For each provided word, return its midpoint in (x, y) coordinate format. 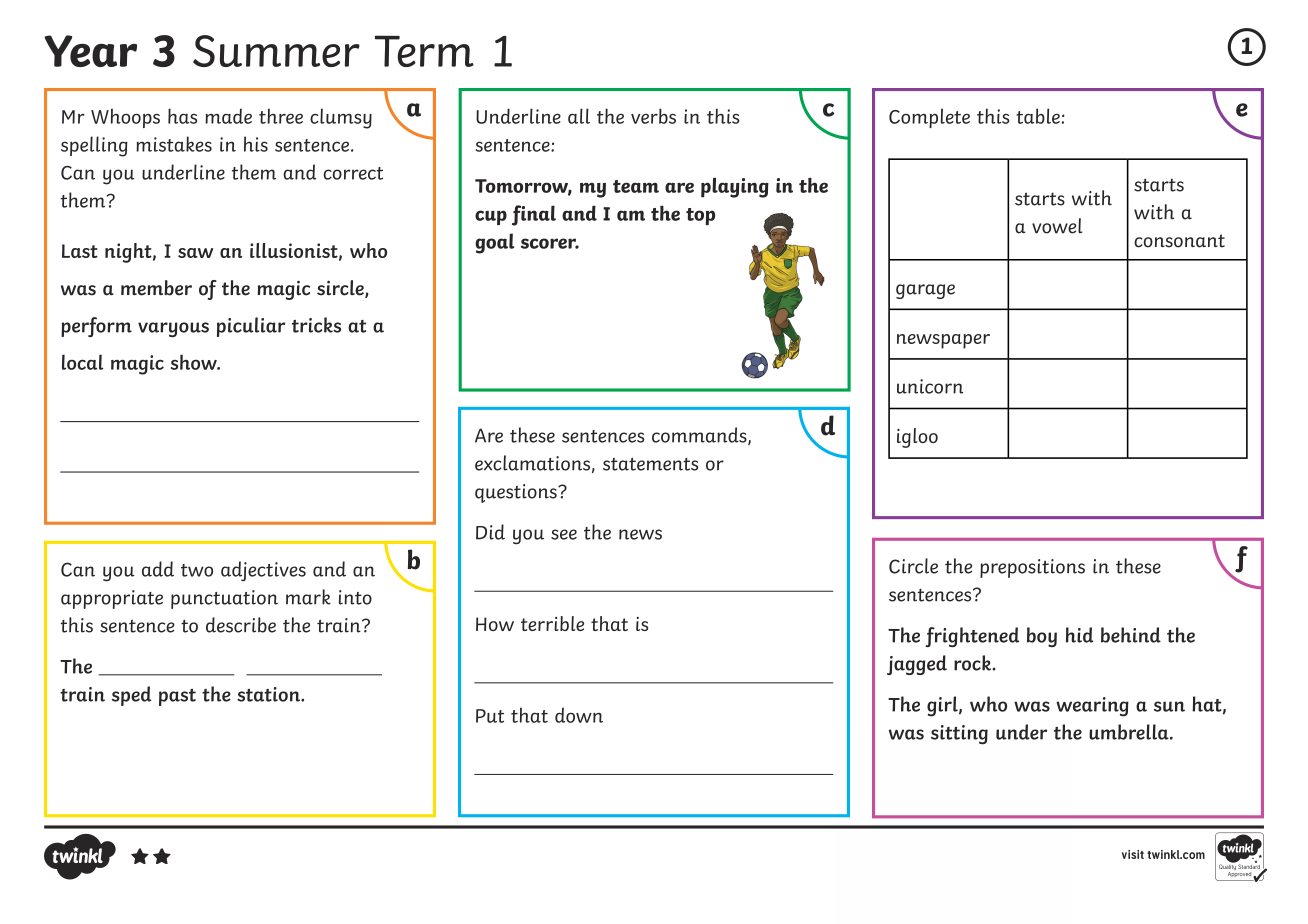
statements (650, 464)
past (177, 697)
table (1038, 116)
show (195, 362)
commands (700, 436)
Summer (276, 51)
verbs (653, 116)
